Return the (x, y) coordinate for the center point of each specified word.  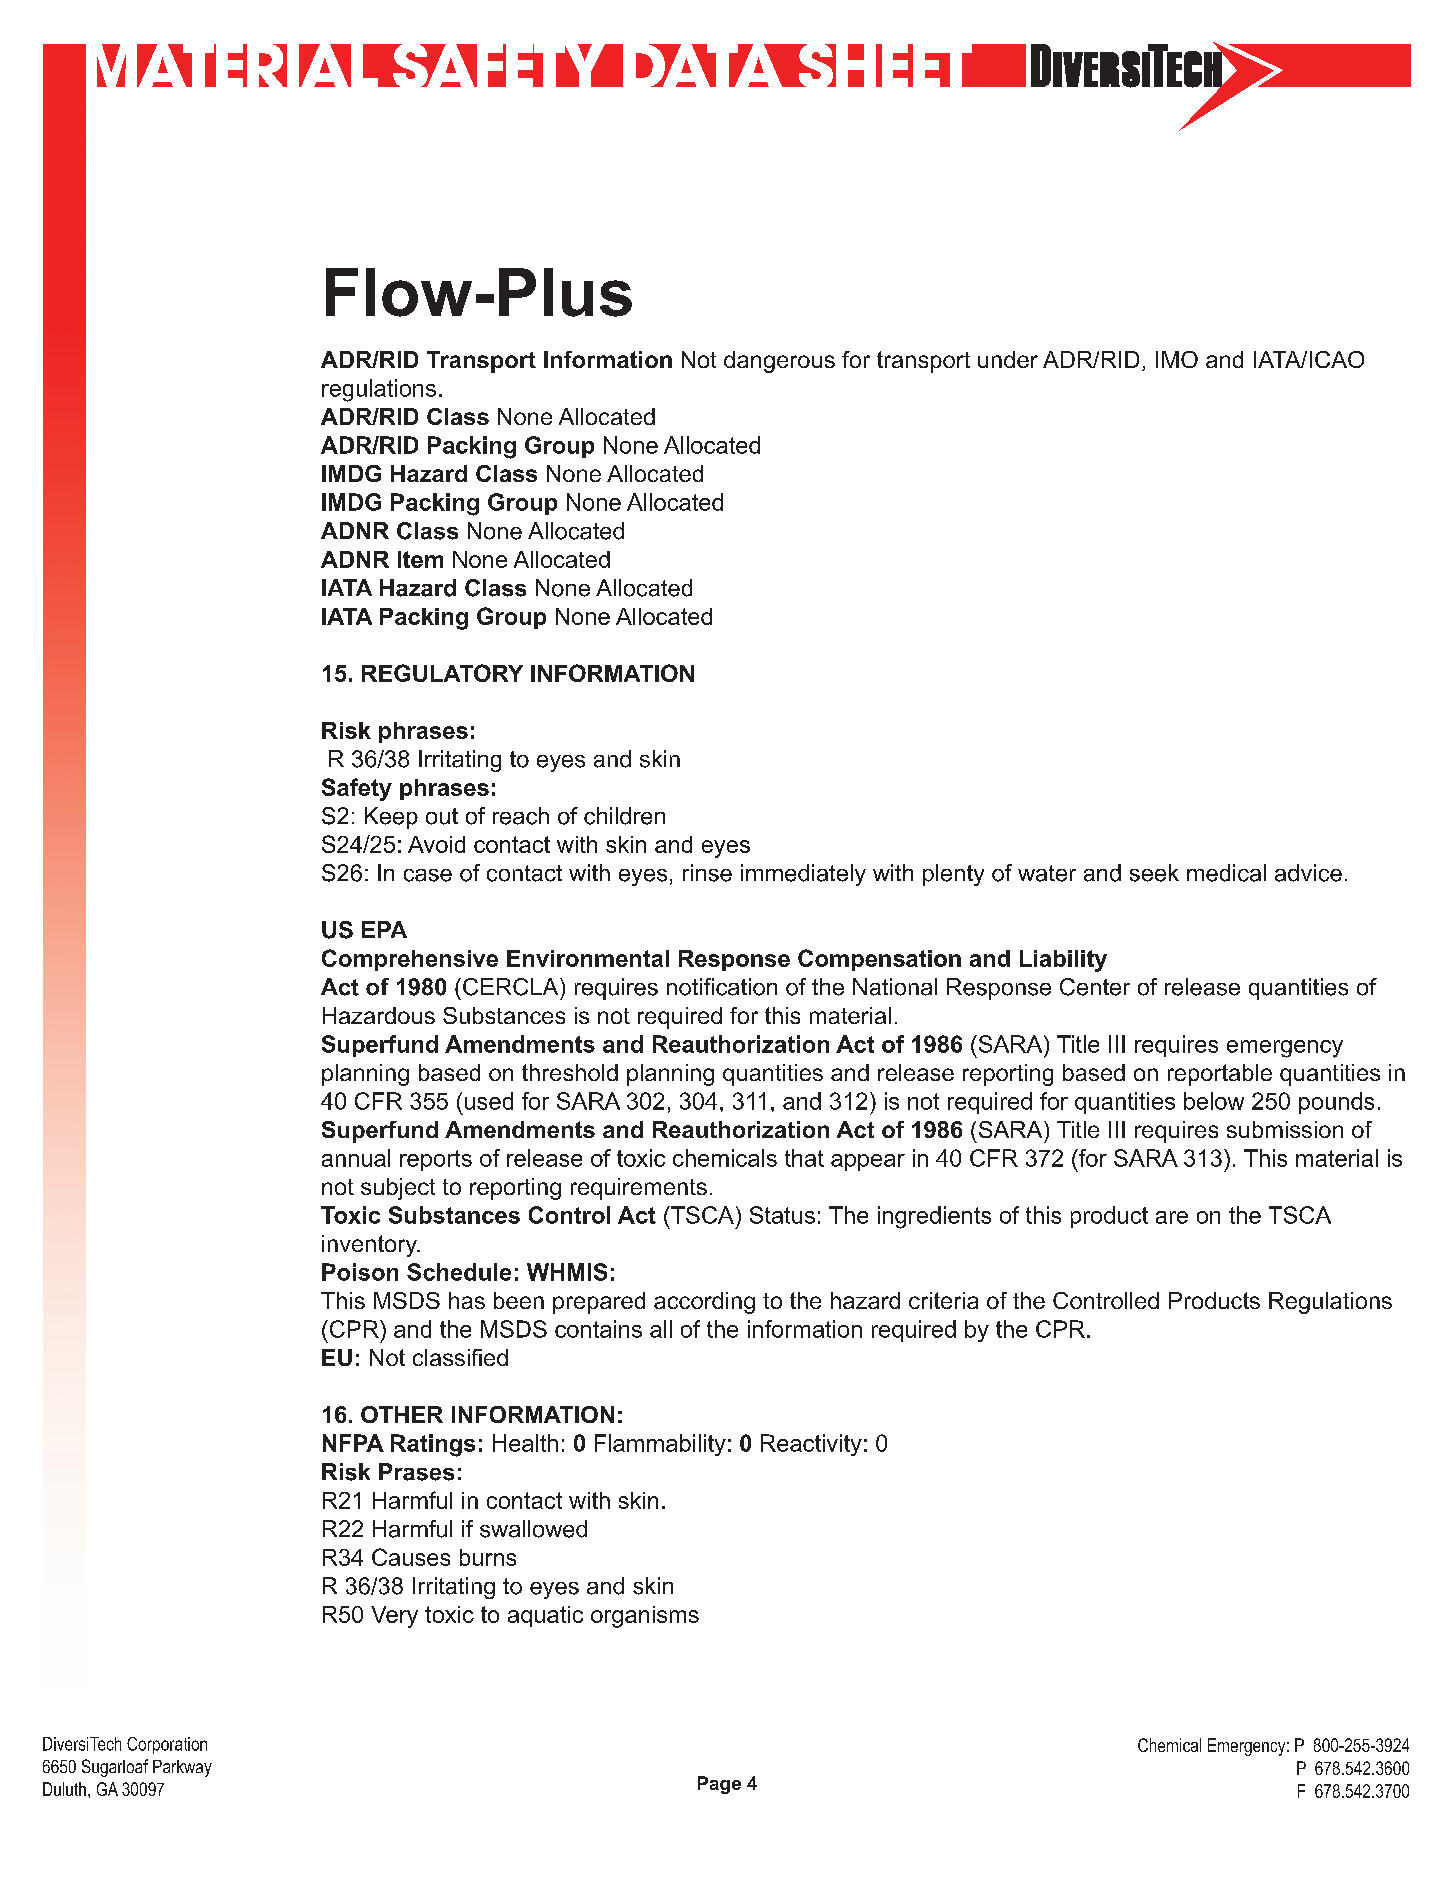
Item (420, 559)
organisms (645, 1617)
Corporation (167, 1745)
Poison (360, 1272)
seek (1154, 873)
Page (719, 1785)
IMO (1177, 359)
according (704, 1303)
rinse (707, 873)
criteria (943, 1300)
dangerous (779, 362)
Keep (391, 818)
